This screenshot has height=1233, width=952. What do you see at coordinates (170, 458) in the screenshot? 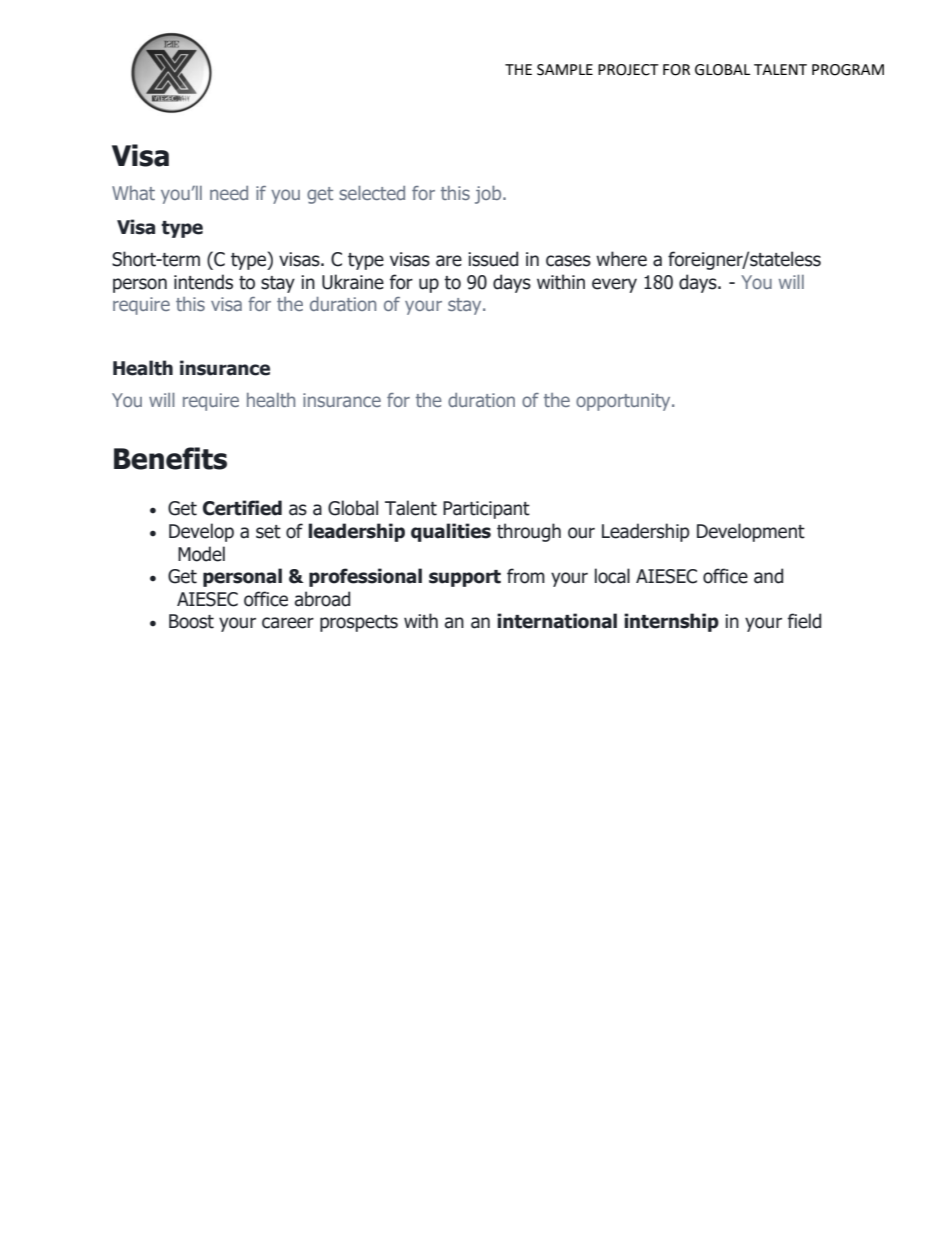
I see `Benefits` at bounding box center [170, 458].
